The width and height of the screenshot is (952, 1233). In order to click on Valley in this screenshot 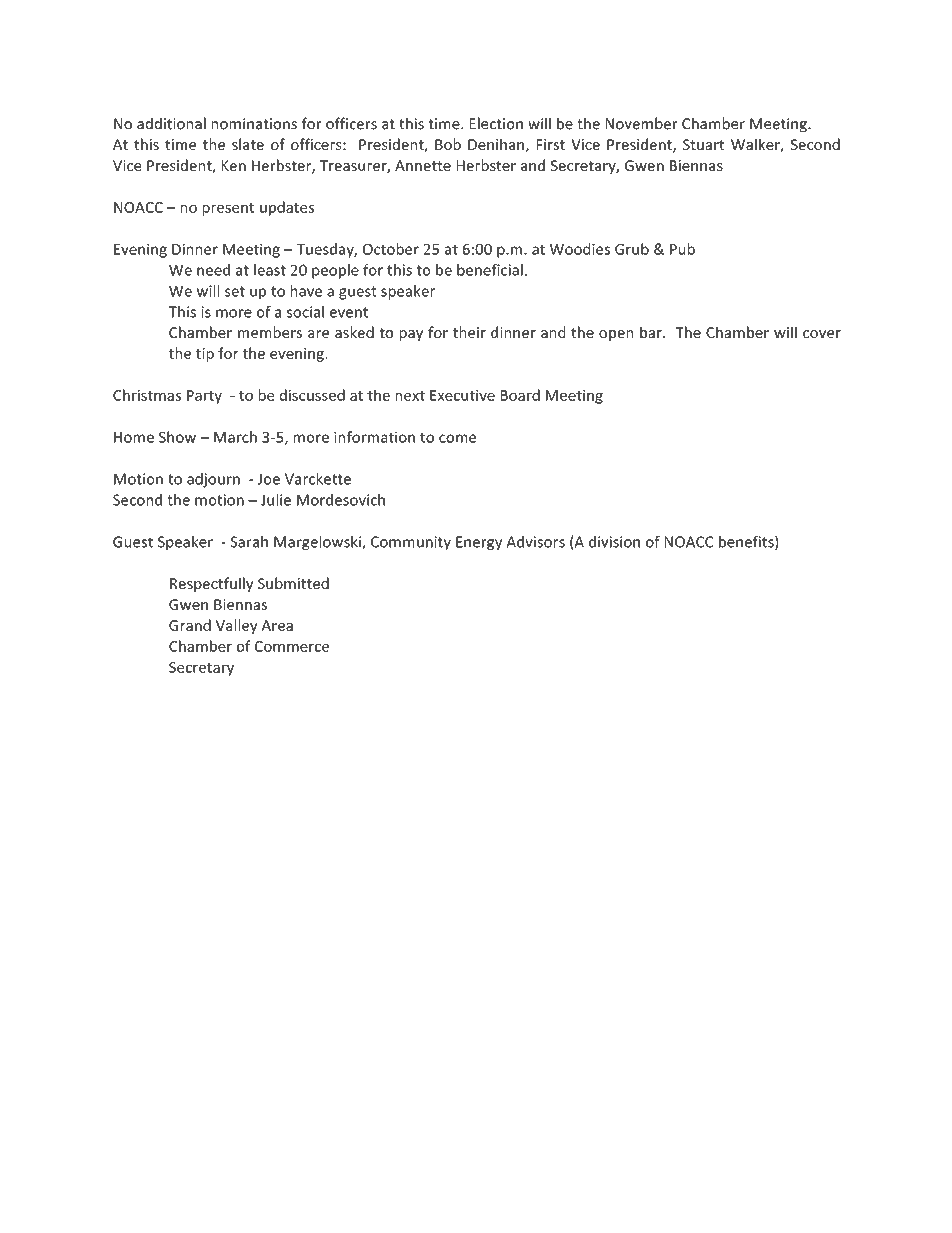, I will do `click(236, 626)`.
